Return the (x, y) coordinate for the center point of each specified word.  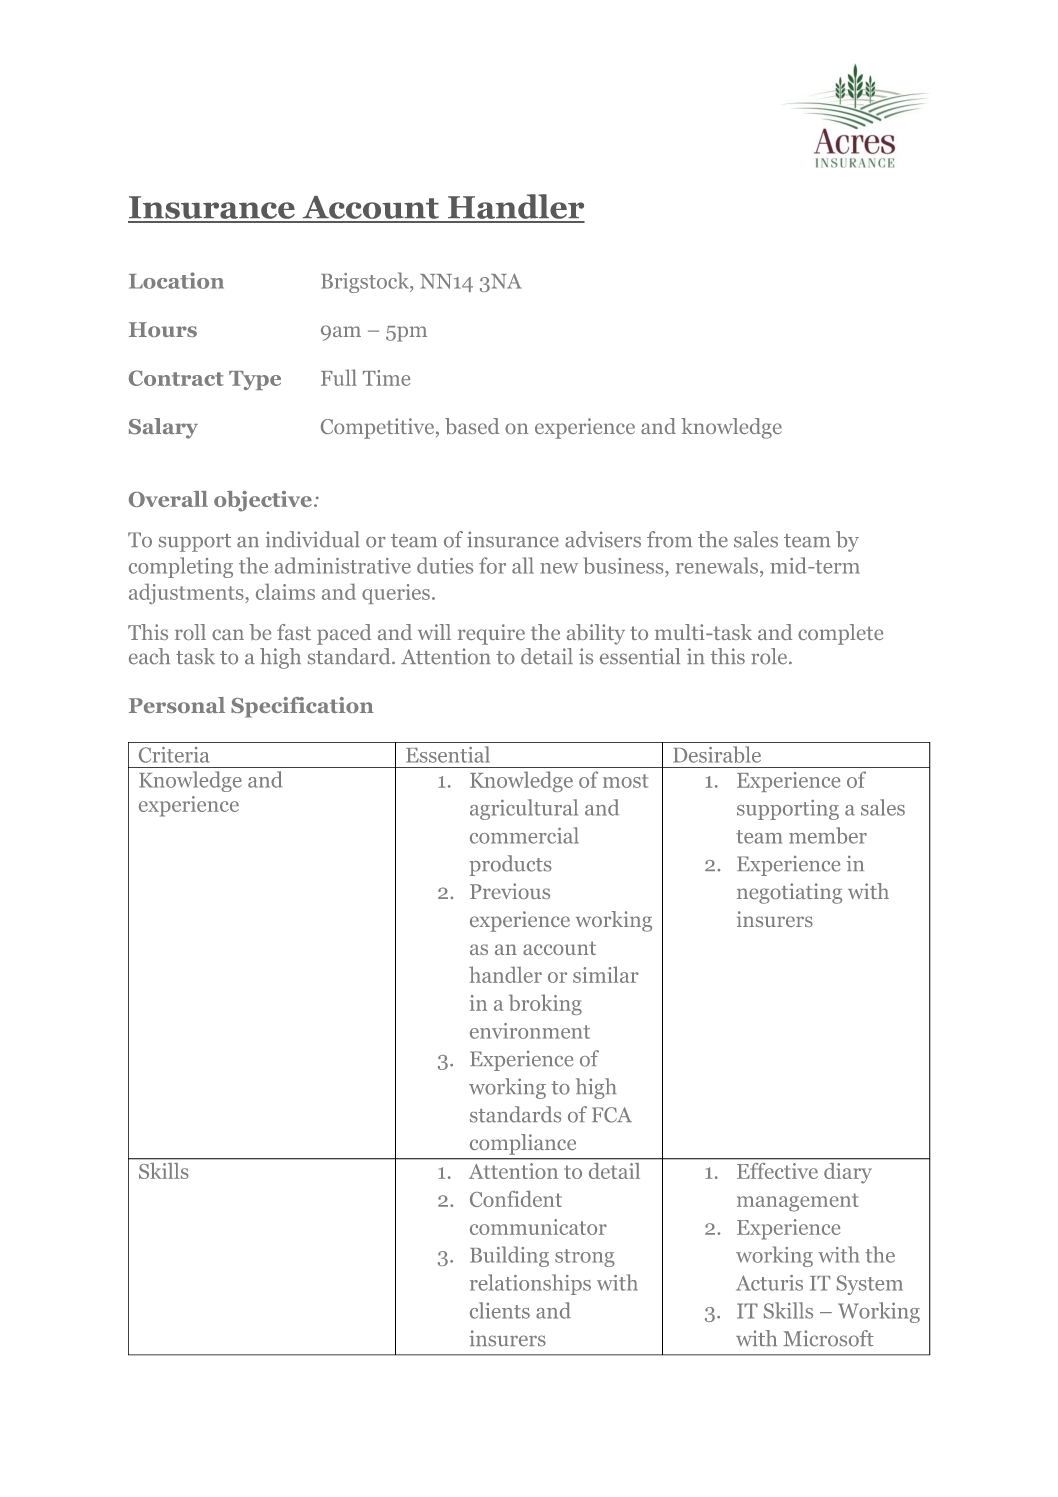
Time (386, 378)
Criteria (174, 755)
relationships (530, 1284)
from (669, 539)
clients (500, 1310)
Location (176, 280)
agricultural (524, 809)
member (828, 835)
